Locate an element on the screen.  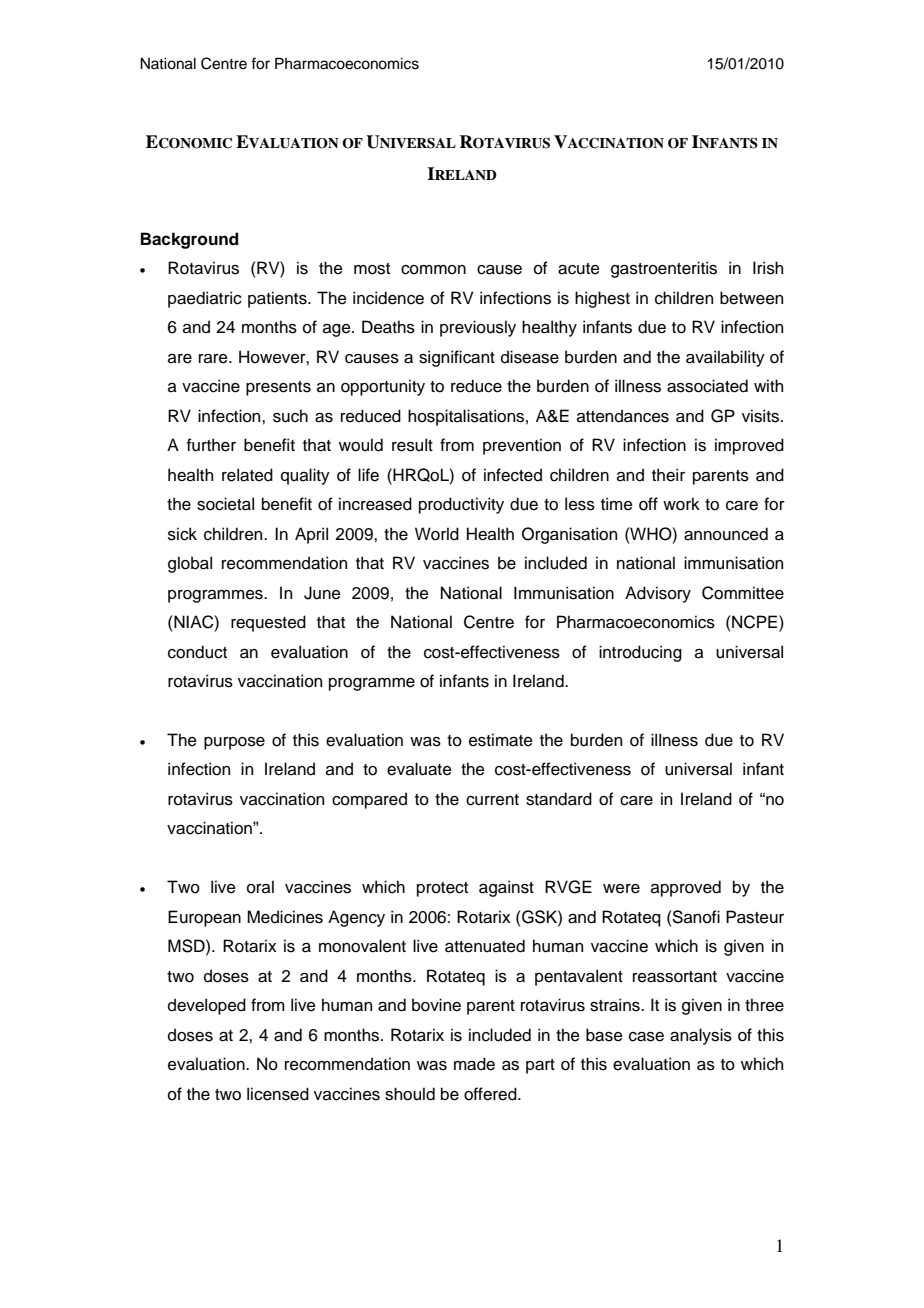
made is located at coordinates (474, 1064).
